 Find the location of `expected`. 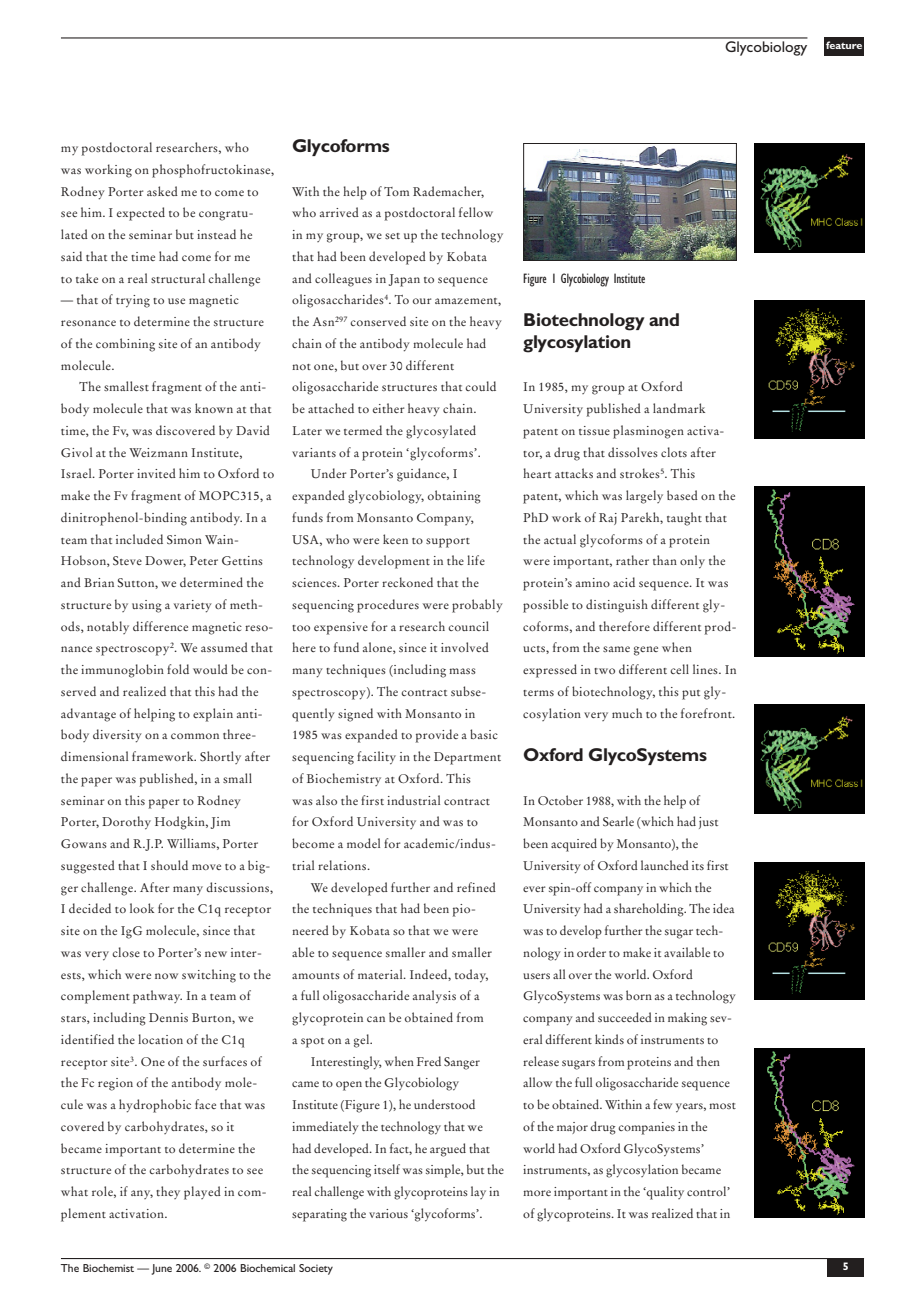

expected is located at coordinates (141, 214).
